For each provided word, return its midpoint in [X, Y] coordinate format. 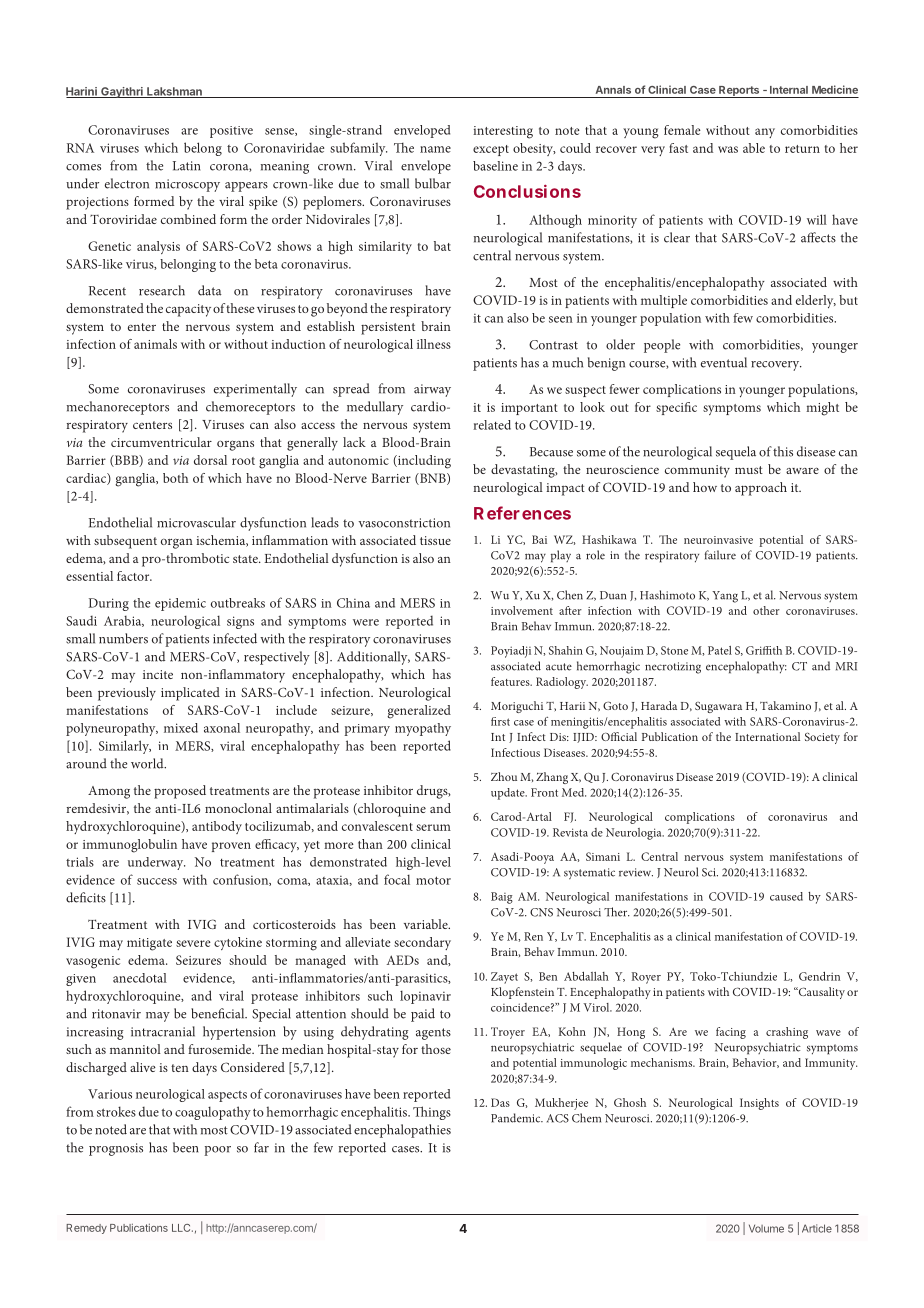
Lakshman [174, 92]
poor [217, 1151]
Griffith [764, 650]
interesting [503, 132]
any [765, 133]
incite [158, 674]
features [511, 681]
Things [432, 1113]
